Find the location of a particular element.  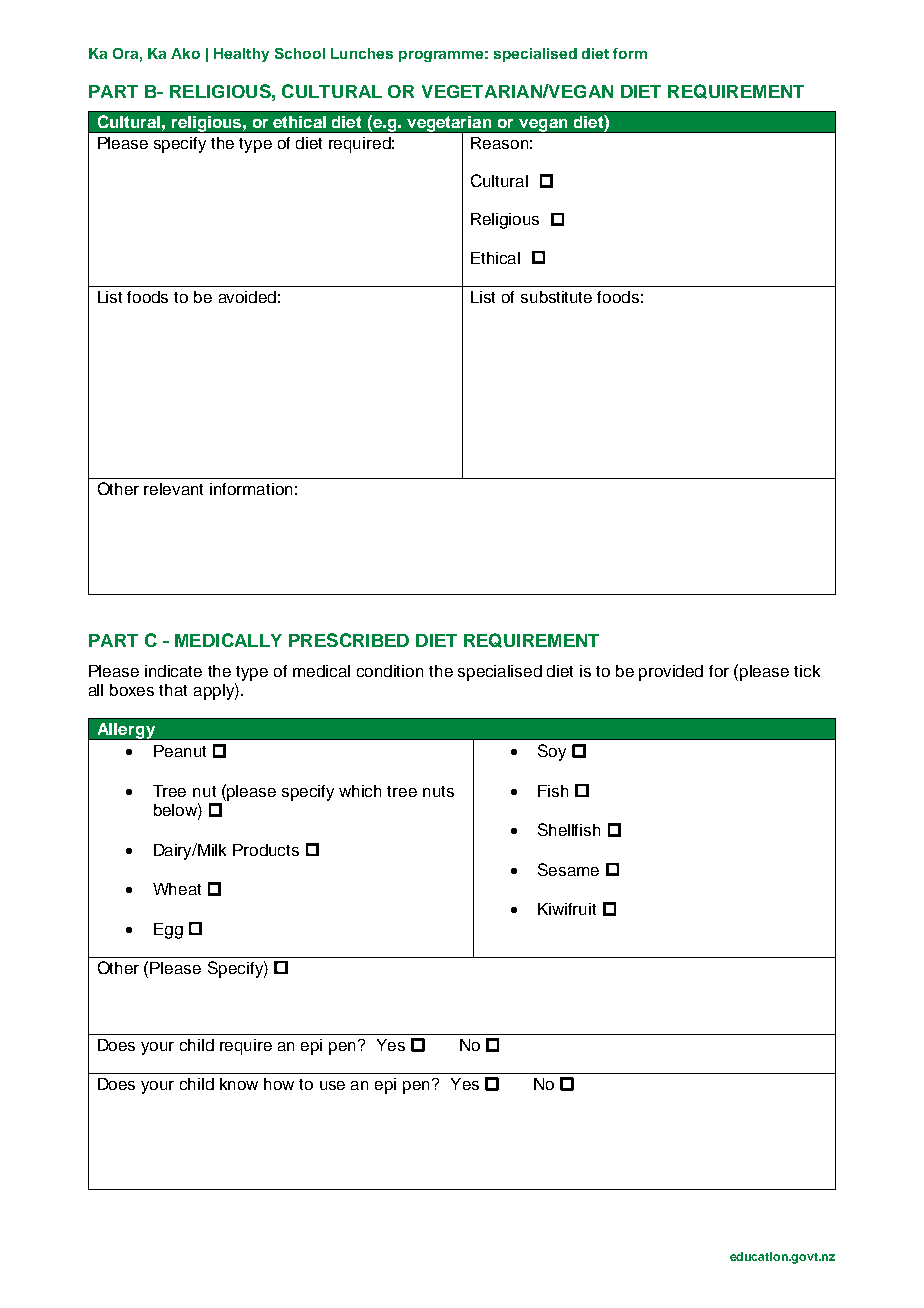

know is located at coordinates (239, 1084).
